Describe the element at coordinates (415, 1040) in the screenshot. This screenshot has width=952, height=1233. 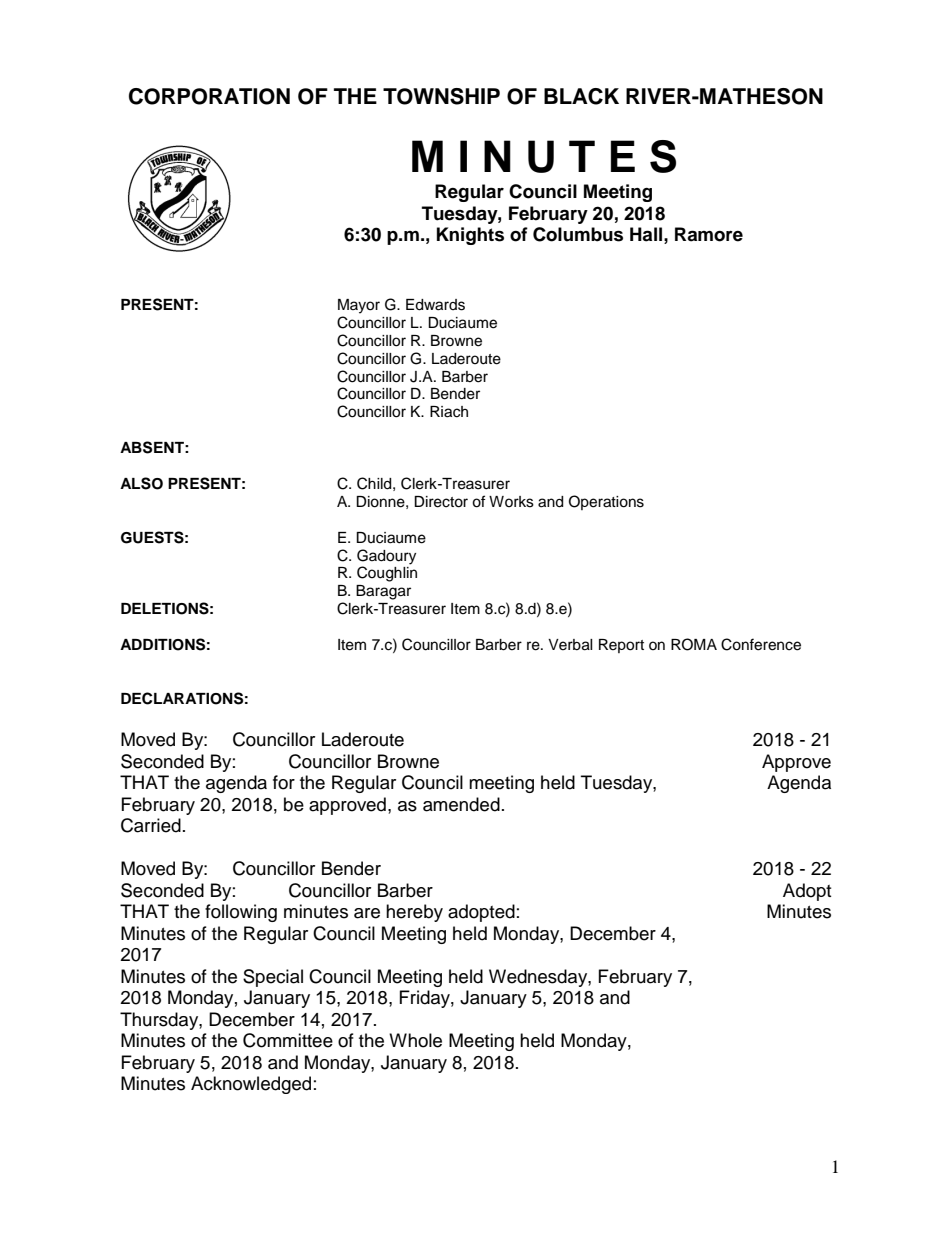
I see `Whole` at that location.
